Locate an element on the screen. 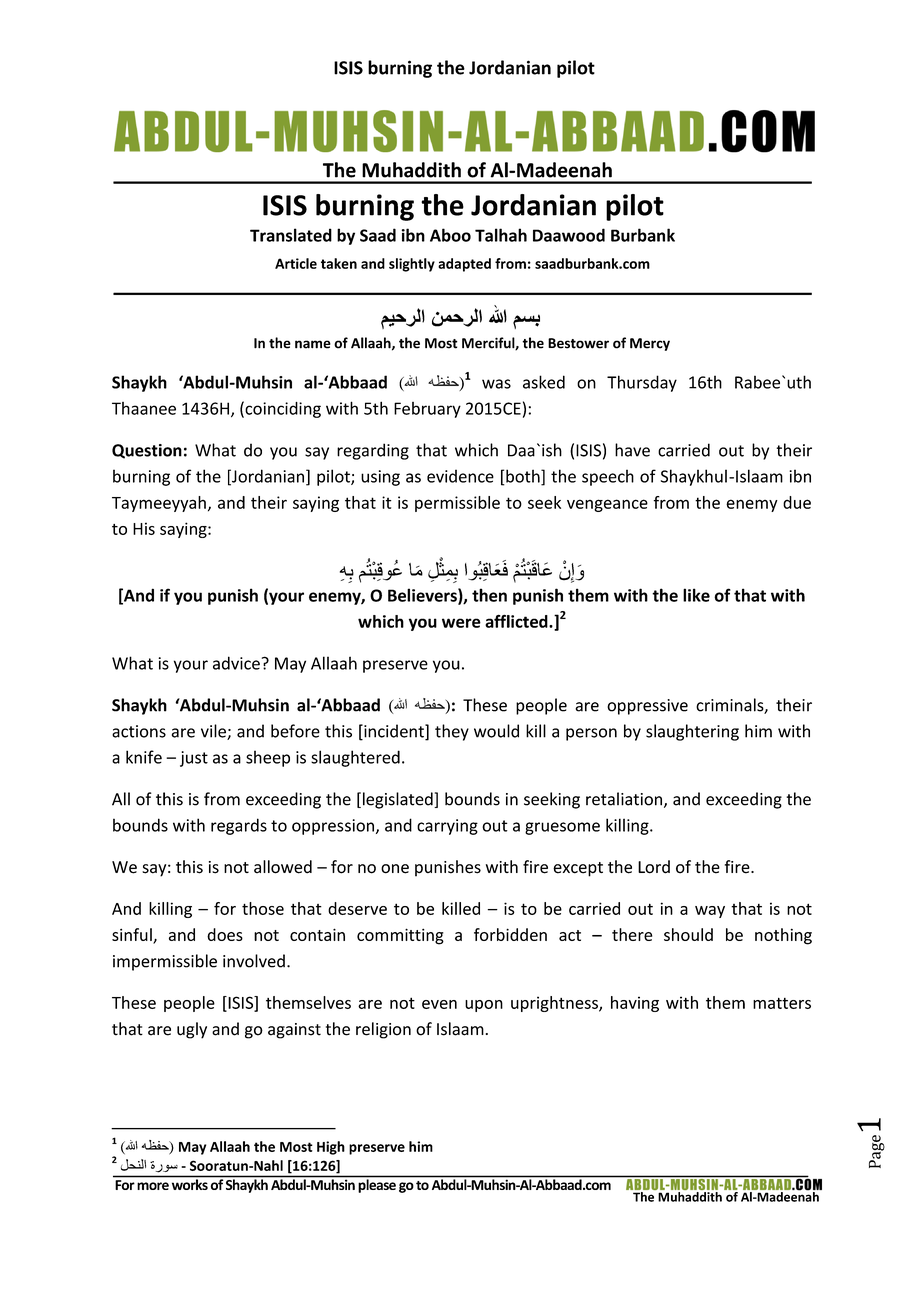 The width and height of the screenshot is (924, 1308). vile is located at coordinates (214, 732).
